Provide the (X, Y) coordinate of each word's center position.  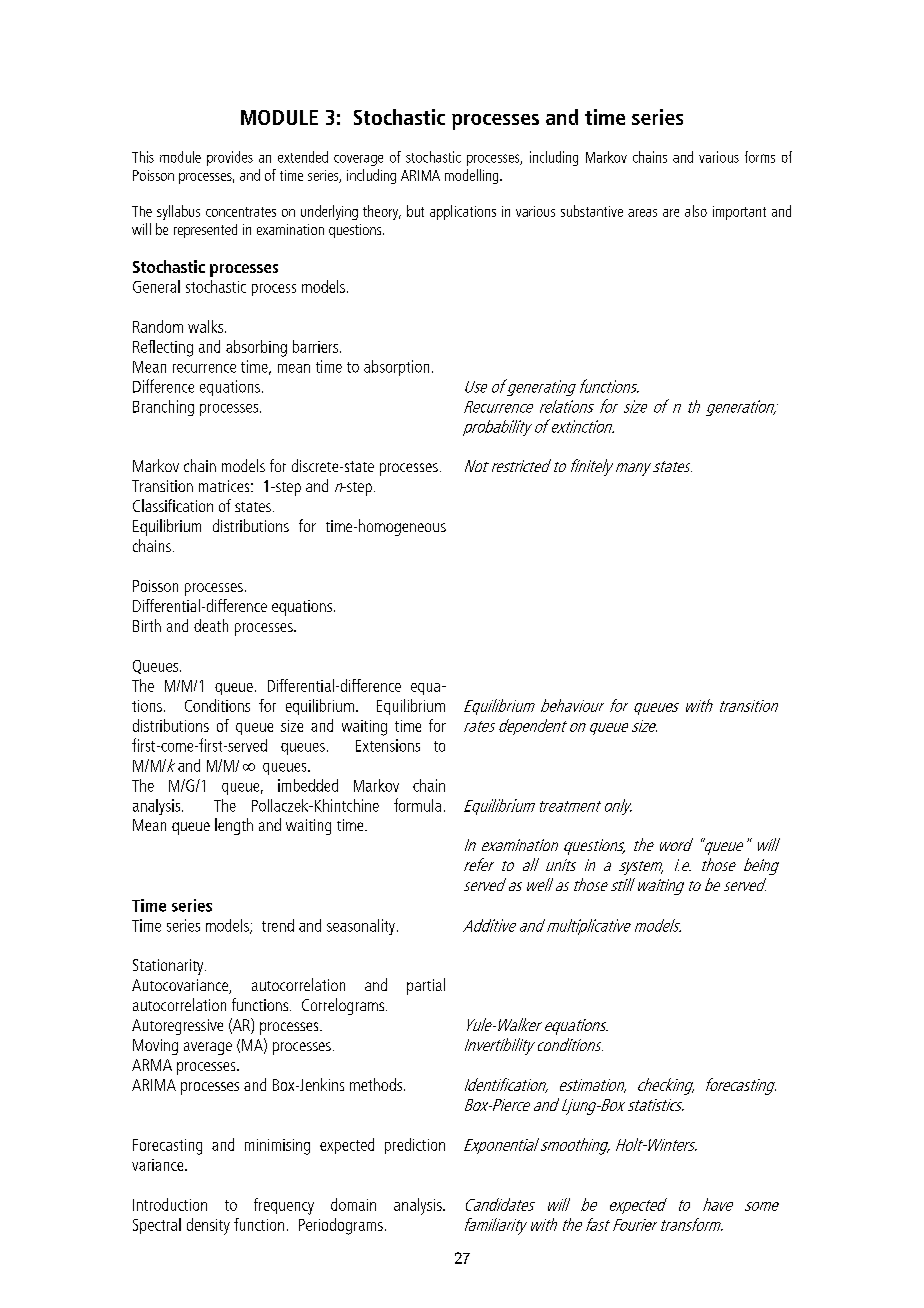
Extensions (388, 745)
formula (417, 805)
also (696, 211)
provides (230, 158)
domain (353, 1204)
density (208, 1226)
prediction (415, 1146)
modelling (473, 176)
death (211, 625)
